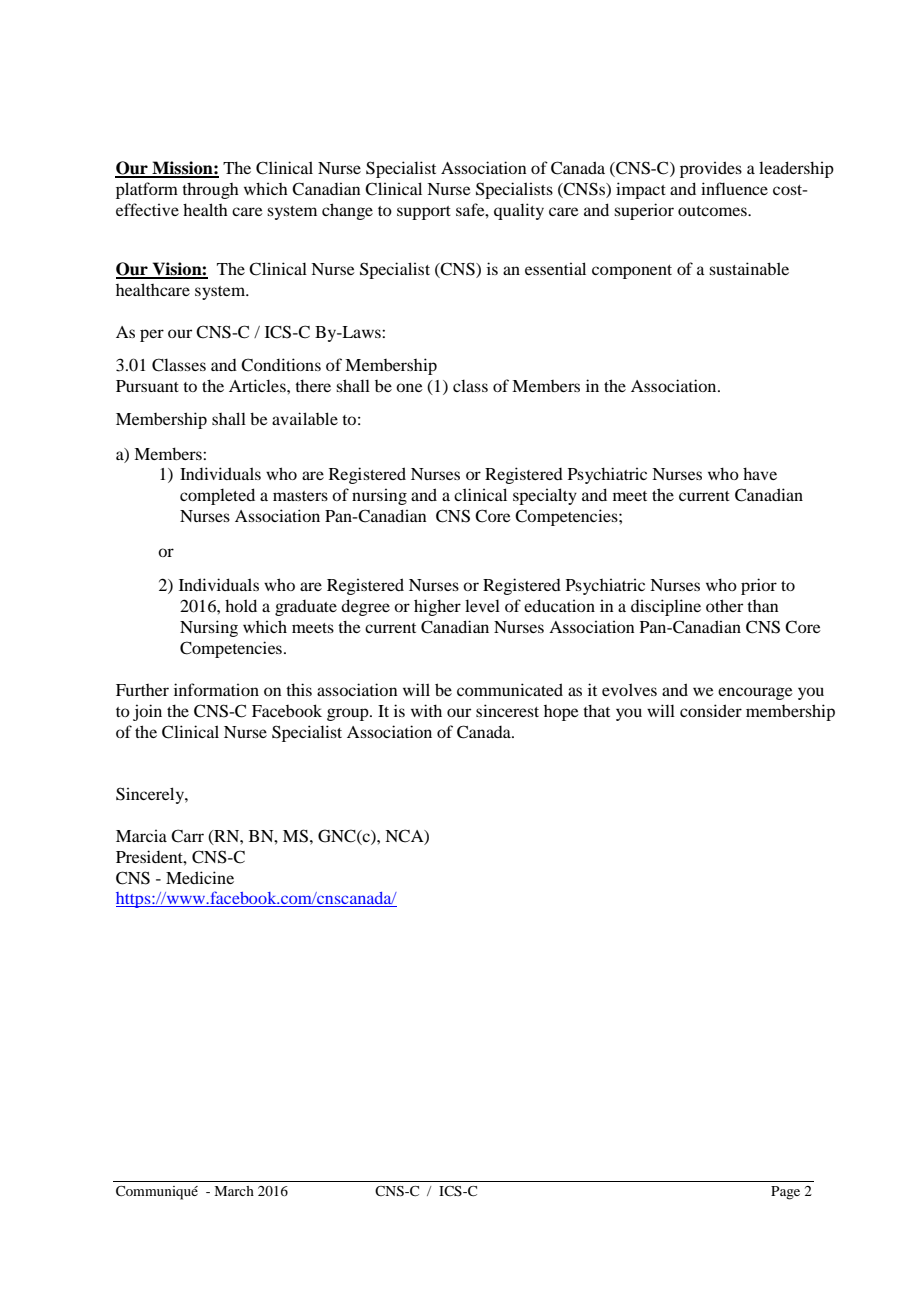 The width and height of the page is (924, 1308). Describe the element at coordinates (713, 211) in the page. I see `outcomes` at that location.
